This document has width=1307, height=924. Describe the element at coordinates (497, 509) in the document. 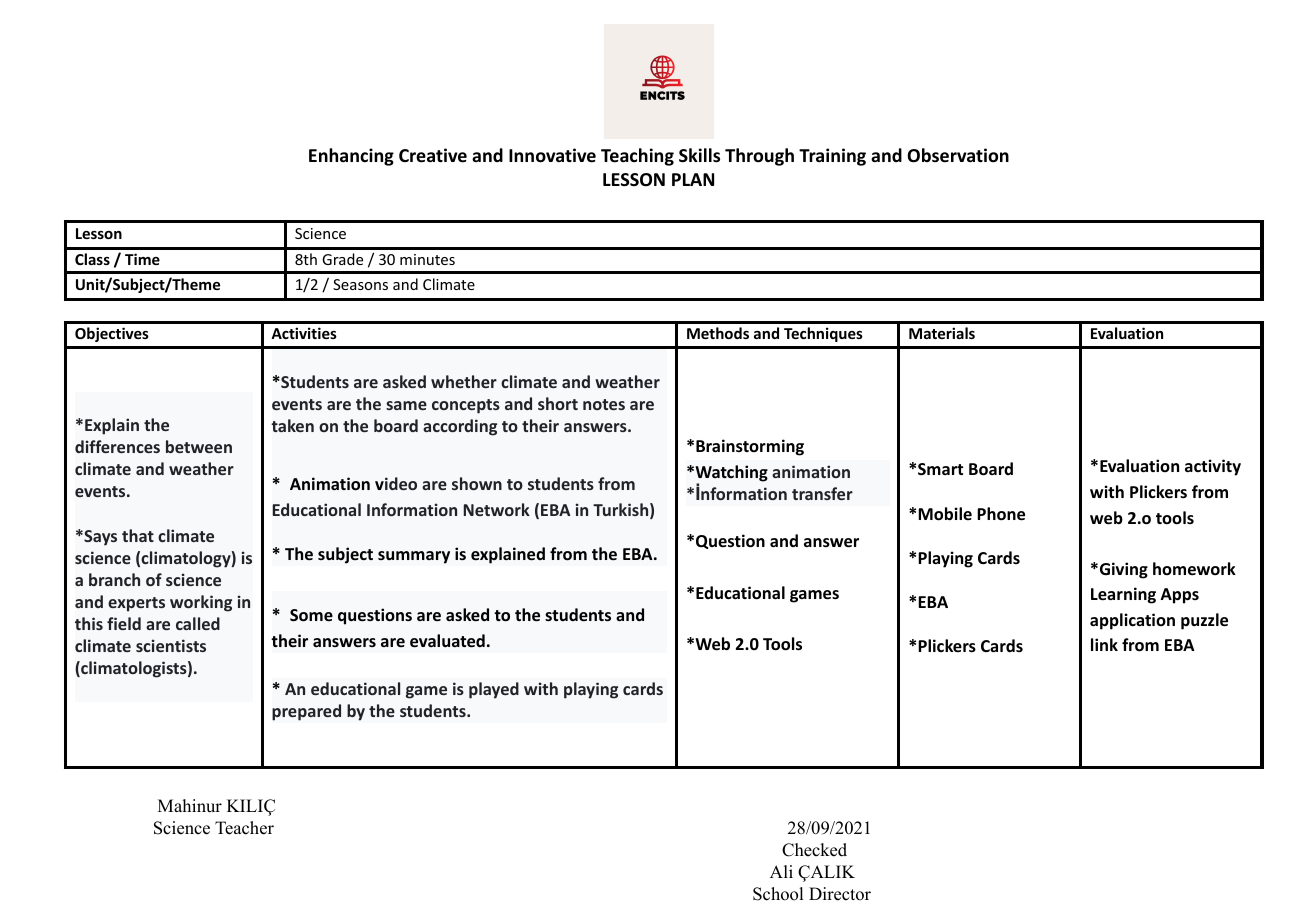

I see `Network` at that location.
